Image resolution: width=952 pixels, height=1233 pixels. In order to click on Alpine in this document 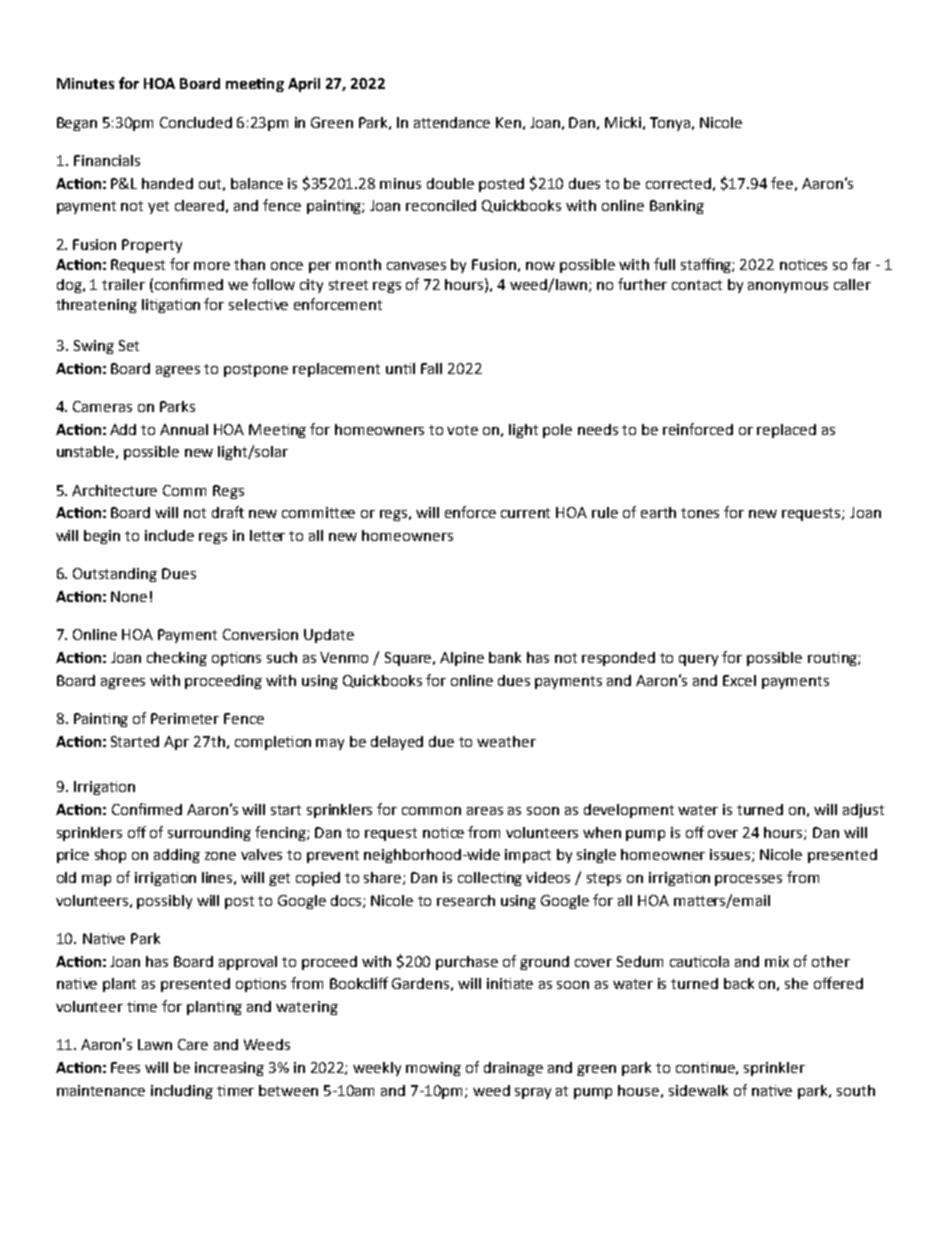, I will do `click(462, 659)`.
